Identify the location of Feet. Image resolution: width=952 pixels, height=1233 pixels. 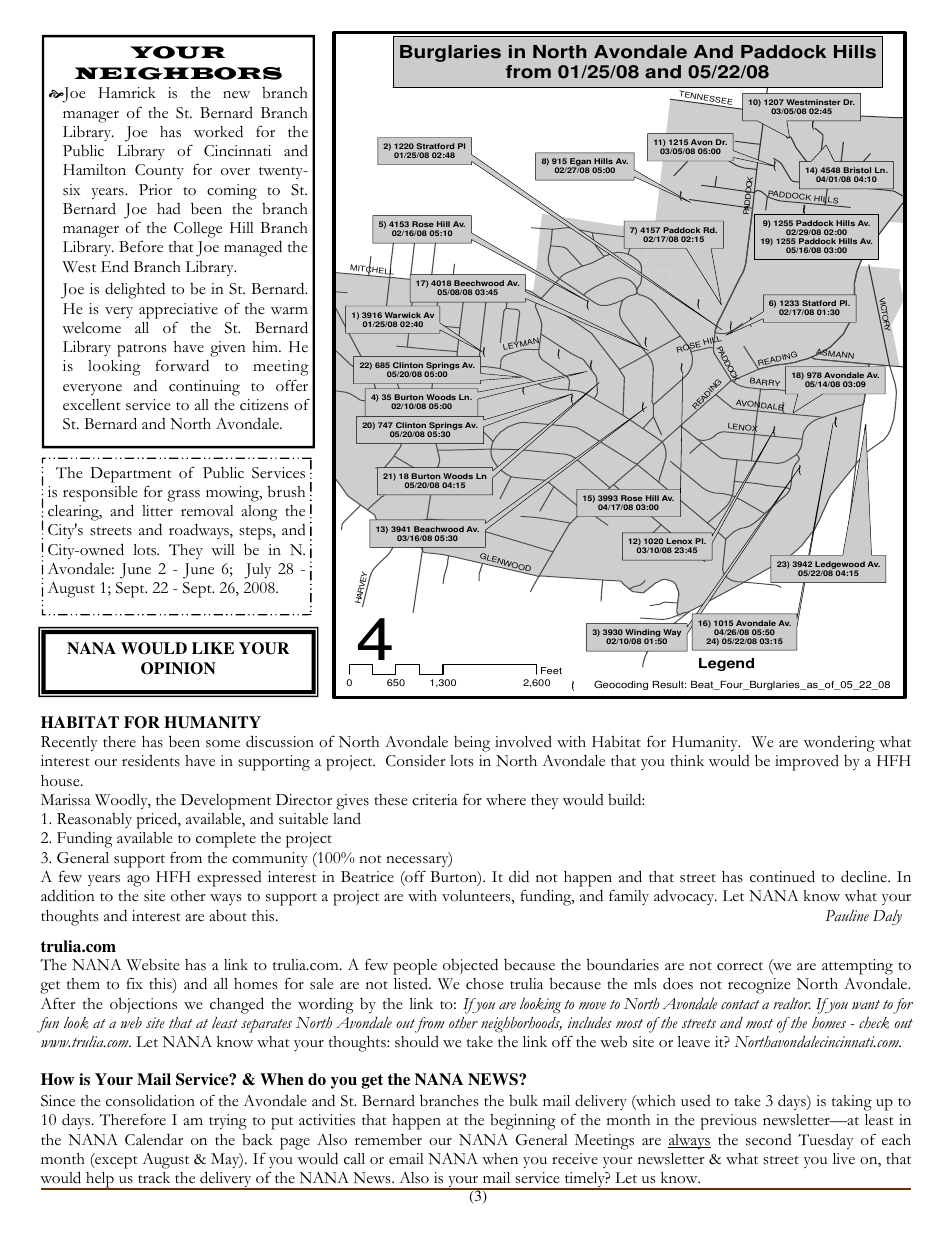
(551, 670).
